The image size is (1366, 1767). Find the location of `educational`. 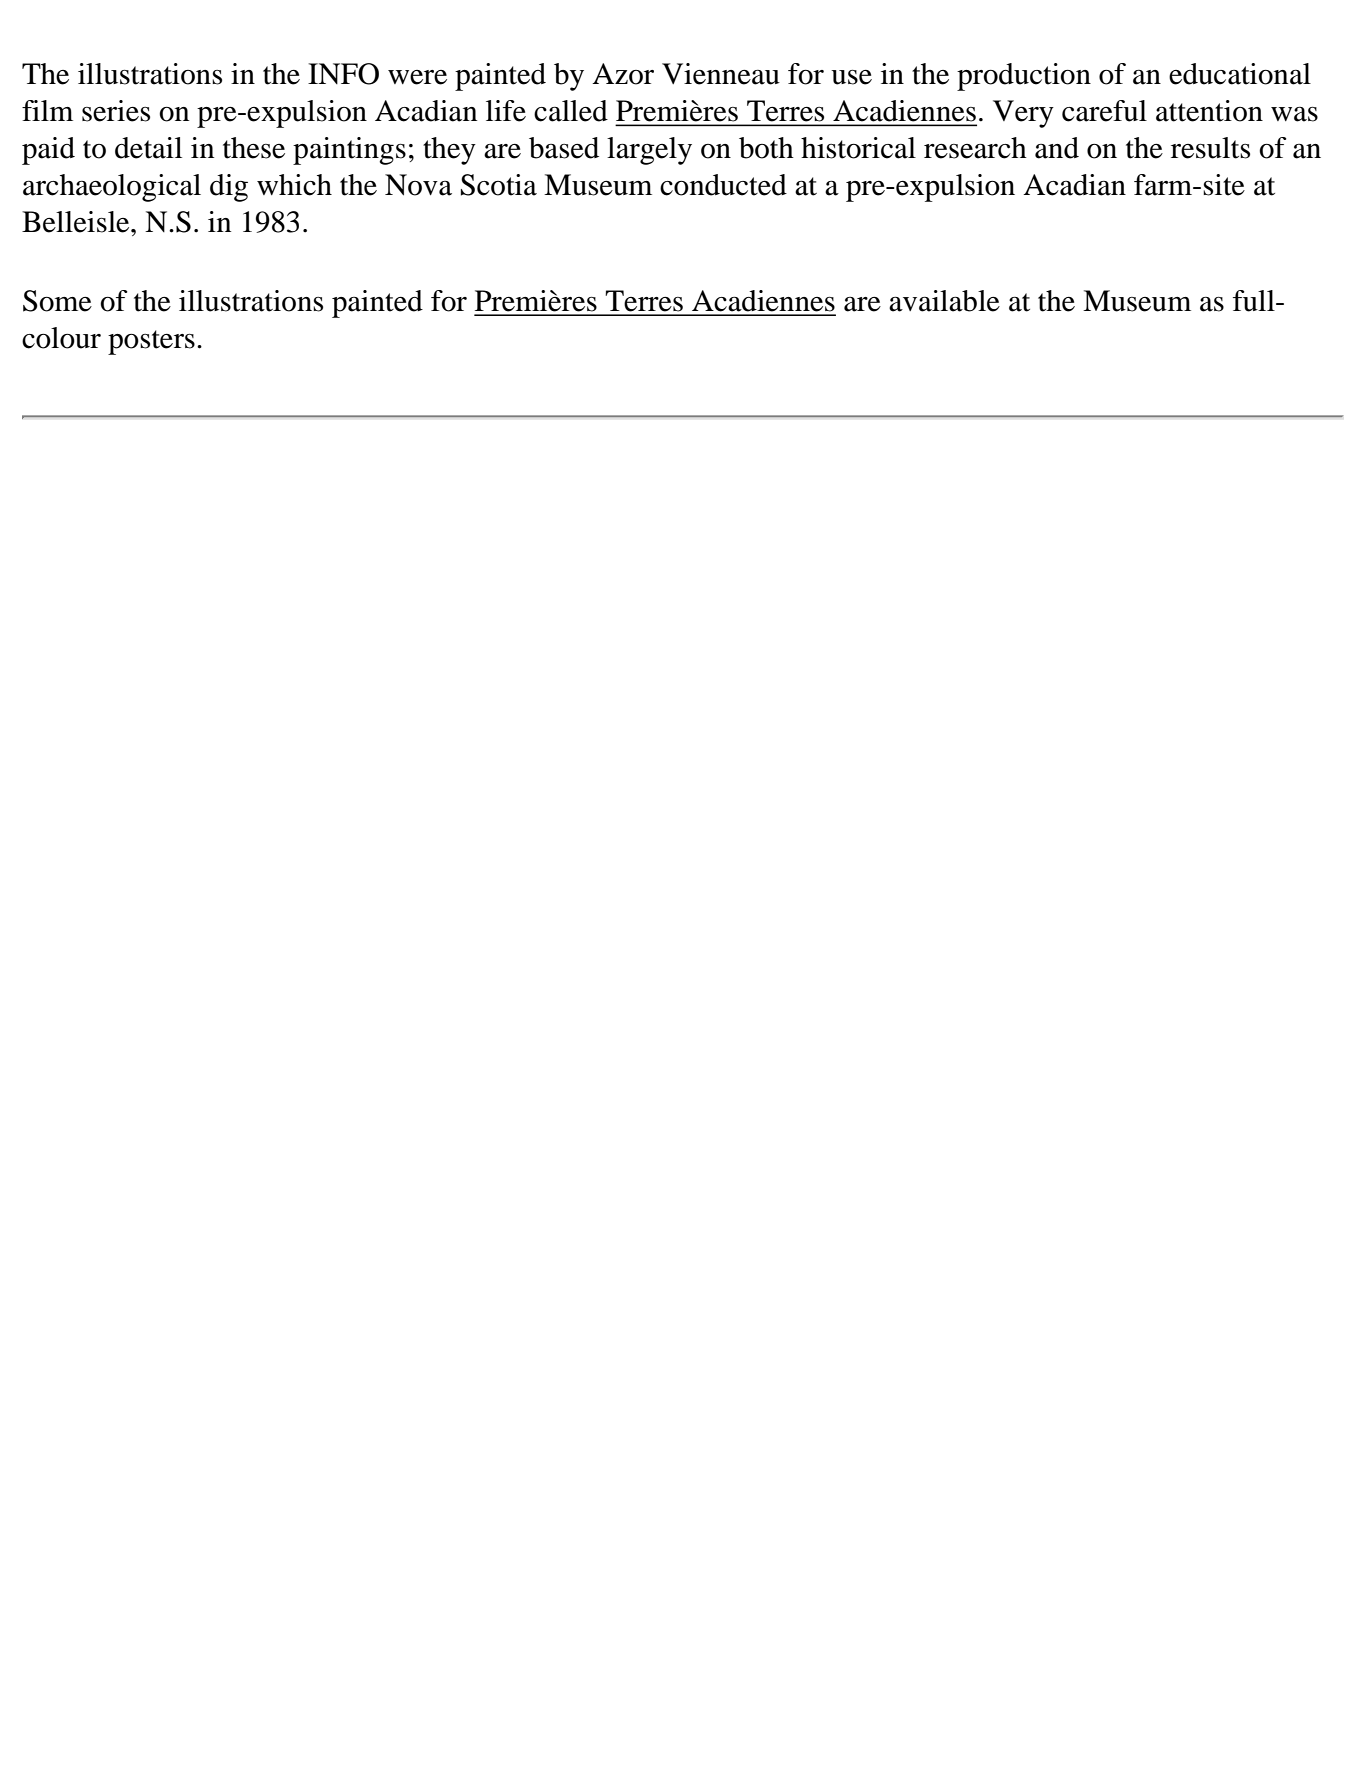

educational is located at coordinates (1240, 74).
